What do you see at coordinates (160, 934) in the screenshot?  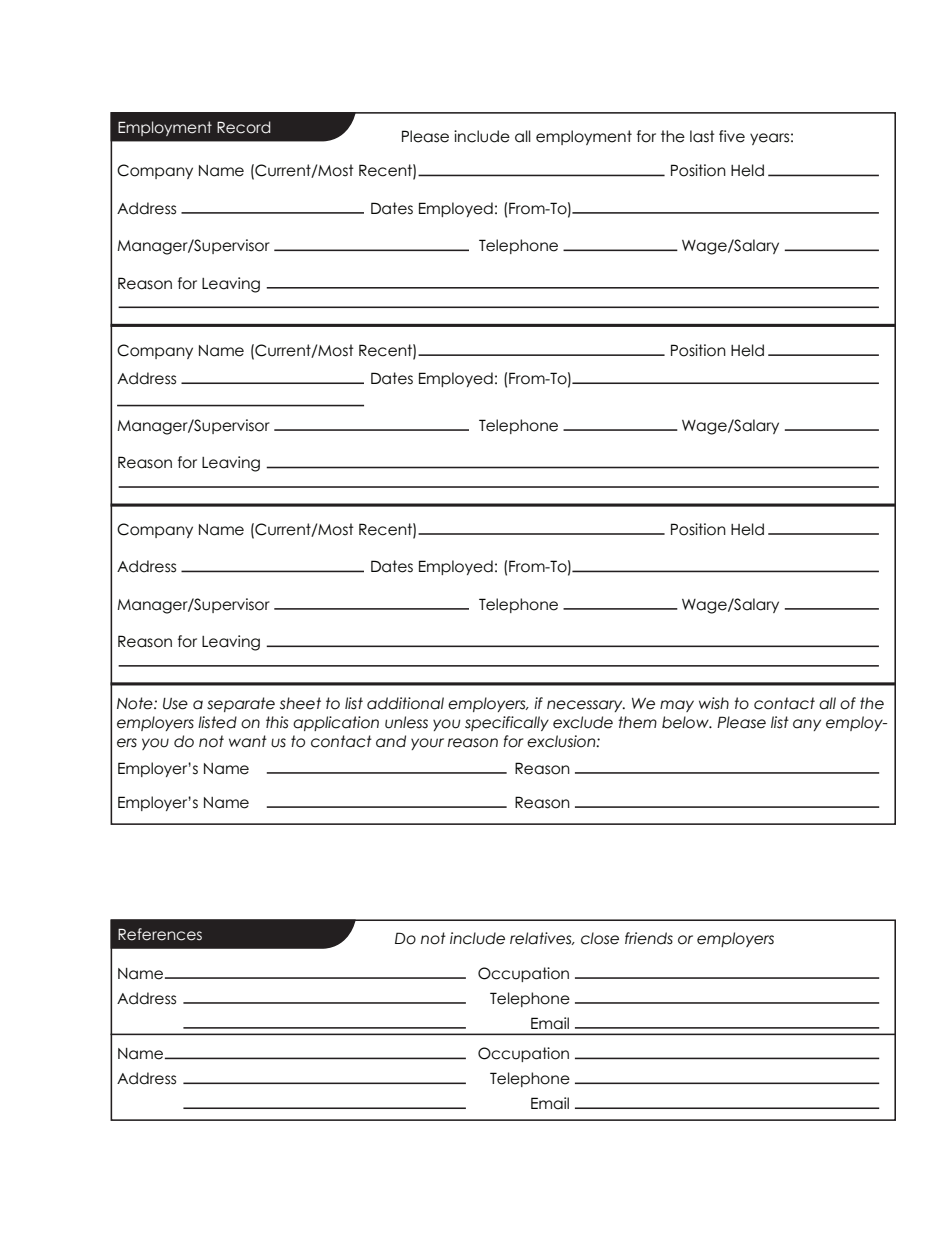 I see `References` at bounding box center [160, 934].
